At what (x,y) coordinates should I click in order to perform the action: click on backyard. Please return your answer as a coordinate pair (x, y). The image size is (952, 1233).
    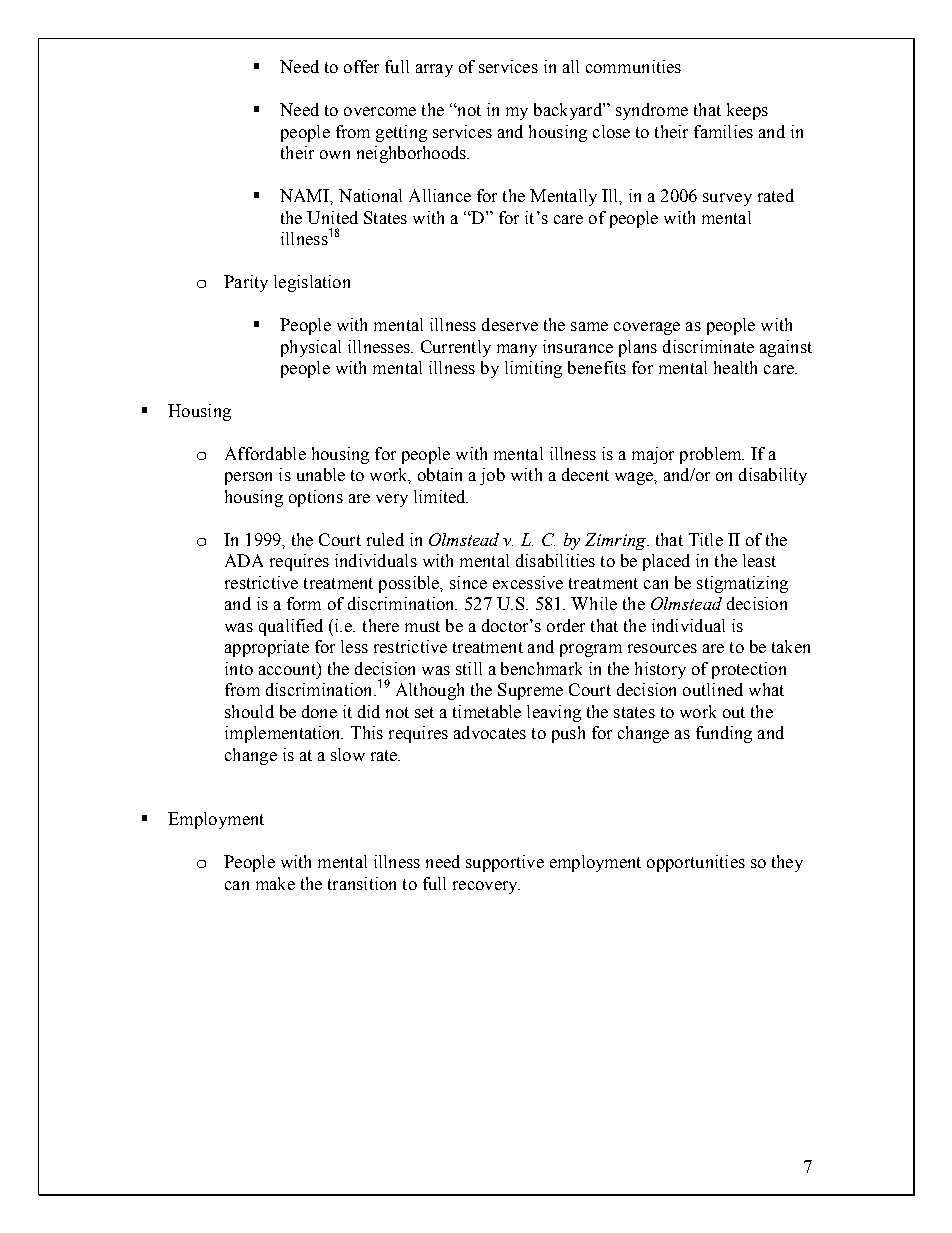
    Looking at the image, I should click on (569, 111).
